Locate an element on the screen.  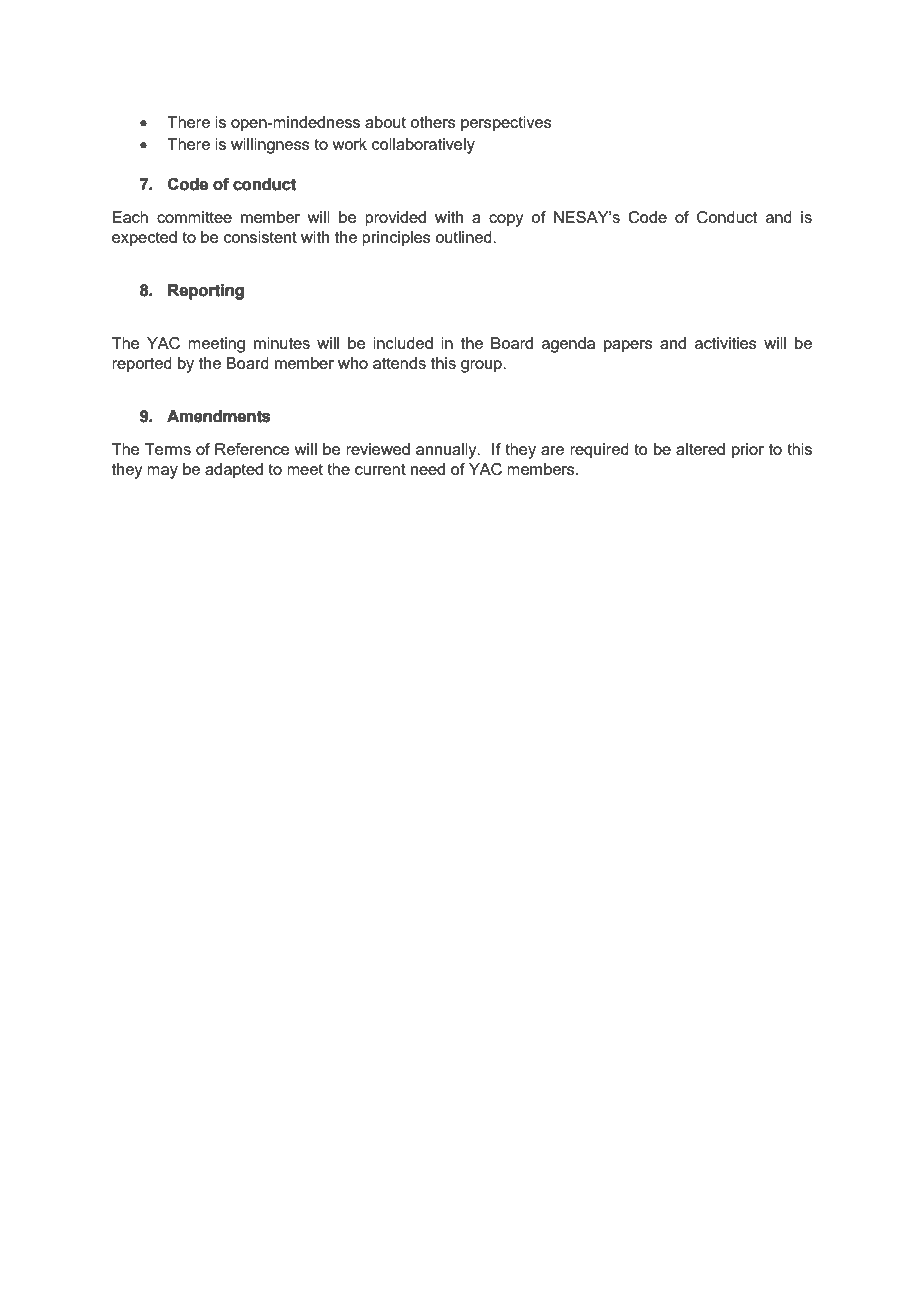
outlined is located at coordinates (464, 237).
